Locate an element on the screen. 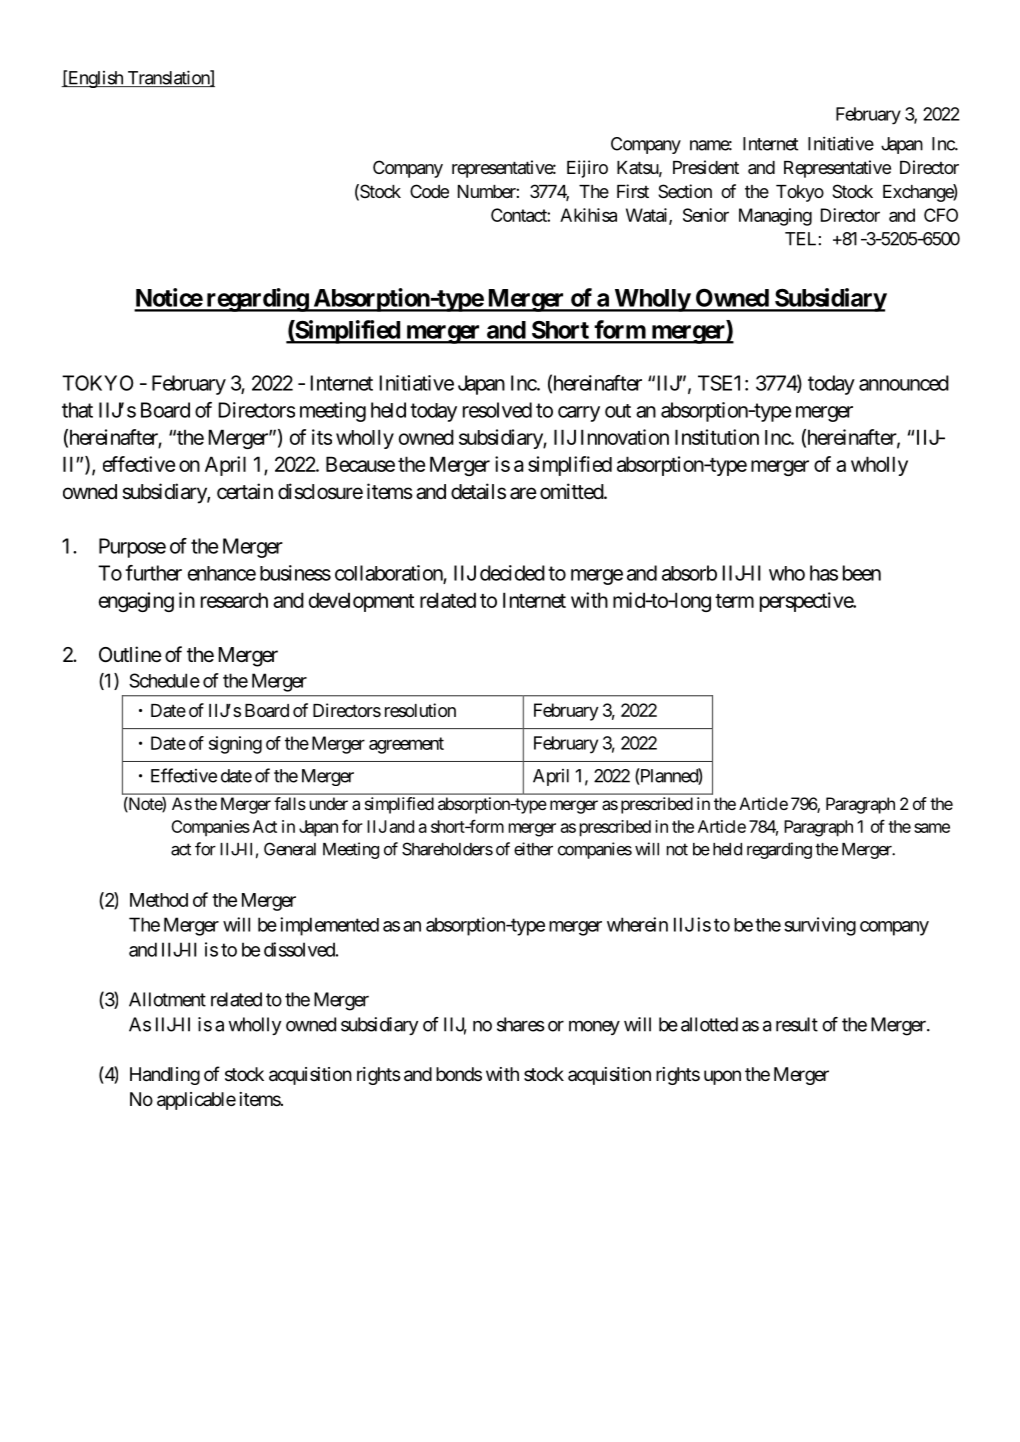  that is located at coordinates (77, 410).
